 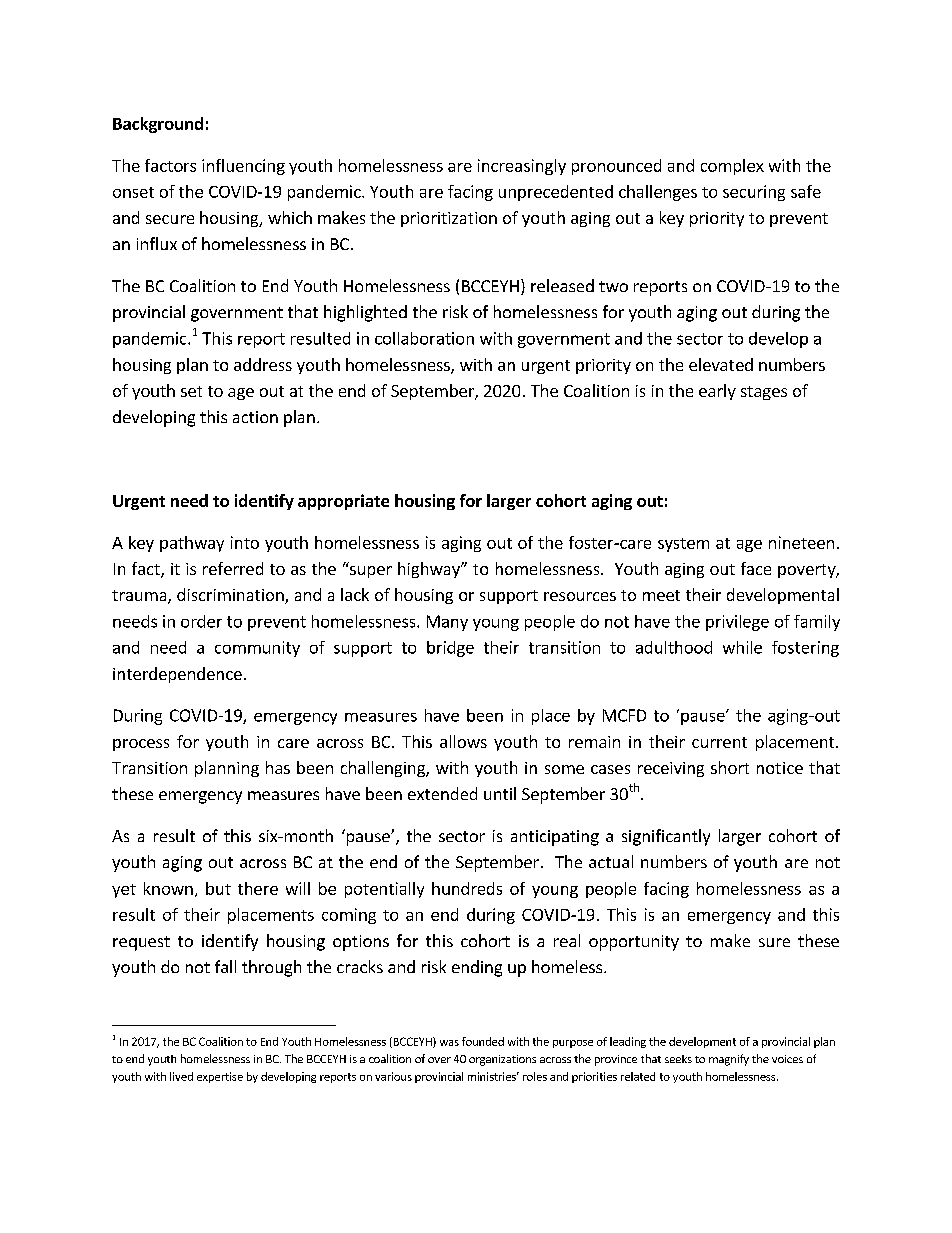 I want to click on founded, so click(x=483, y=1041).
